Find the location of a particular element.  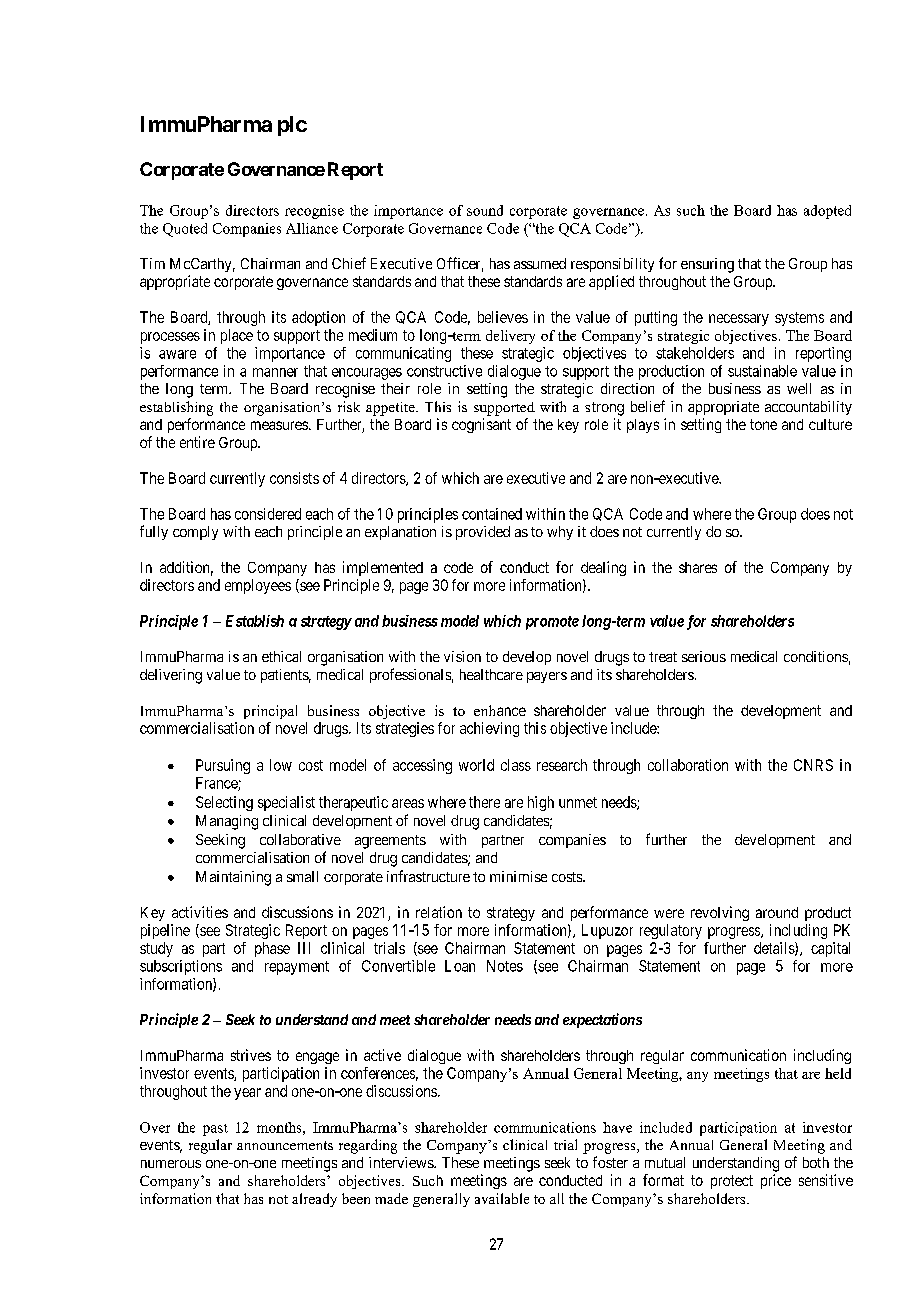

around is located at coordinates (777, 912).
